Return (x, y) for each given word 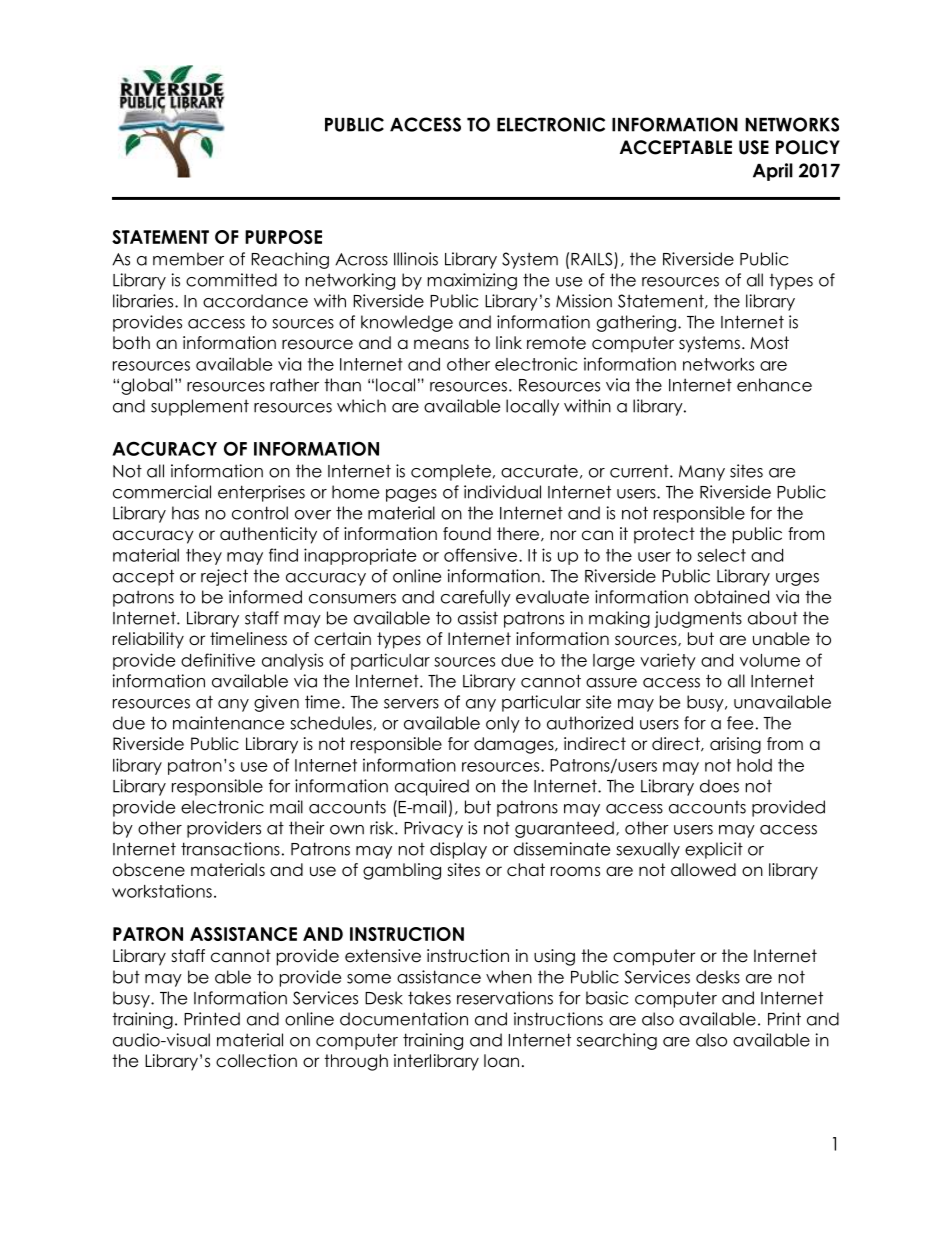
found (467, 534)
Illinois (416, 259)
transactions (230, 849)
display (458, 850)
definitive (218, 660)
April (773, 172)
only (503, 724)
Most (769, 343)
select (721, 555)
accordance (255, 301)
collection (256, 1061)
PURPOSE (283, 237)
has (185, 513)
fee (740, 723)
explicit (714, 850)
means (441, 344)
